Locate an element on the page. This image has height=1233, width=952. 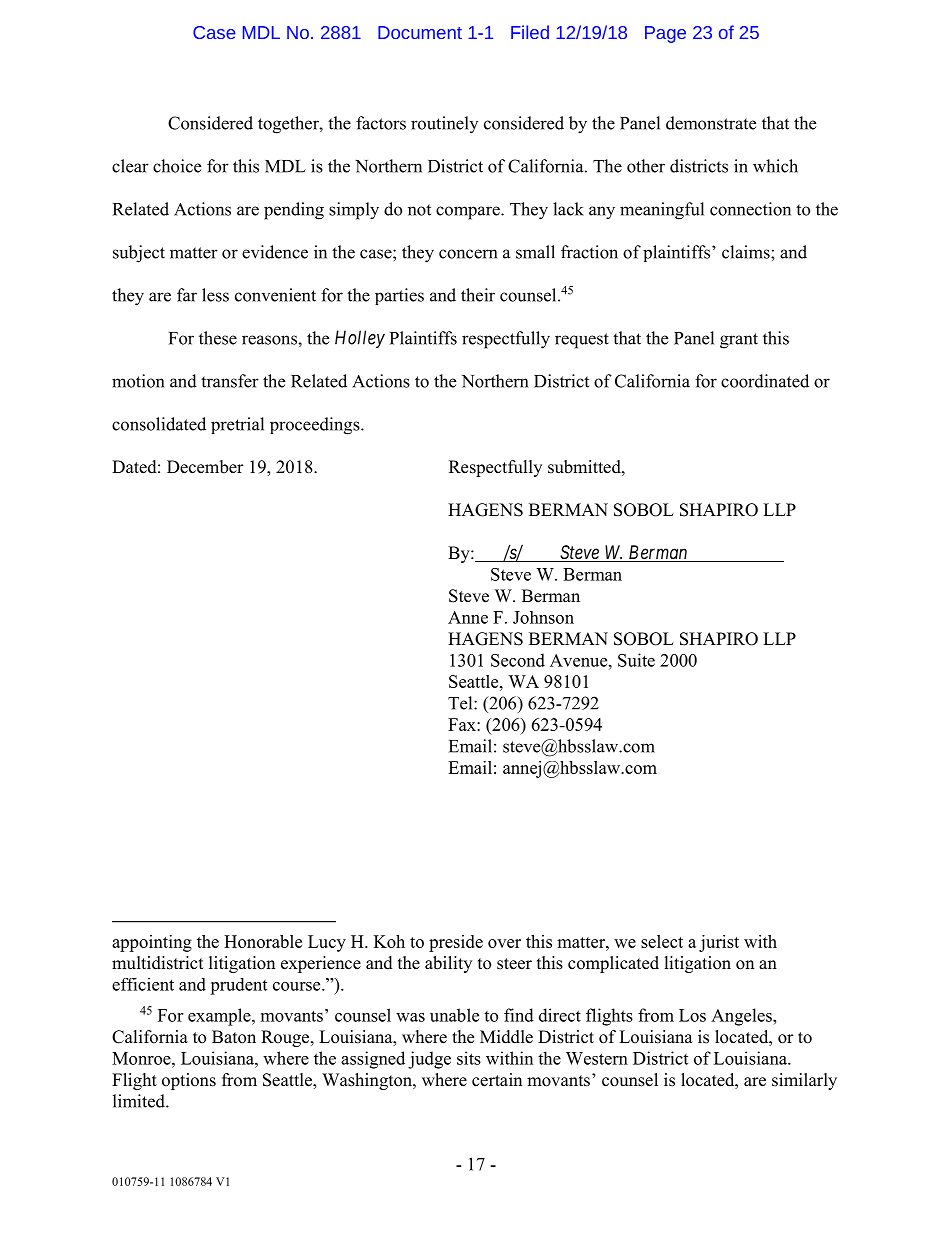
Tel is located at coordinates (461, 703).
